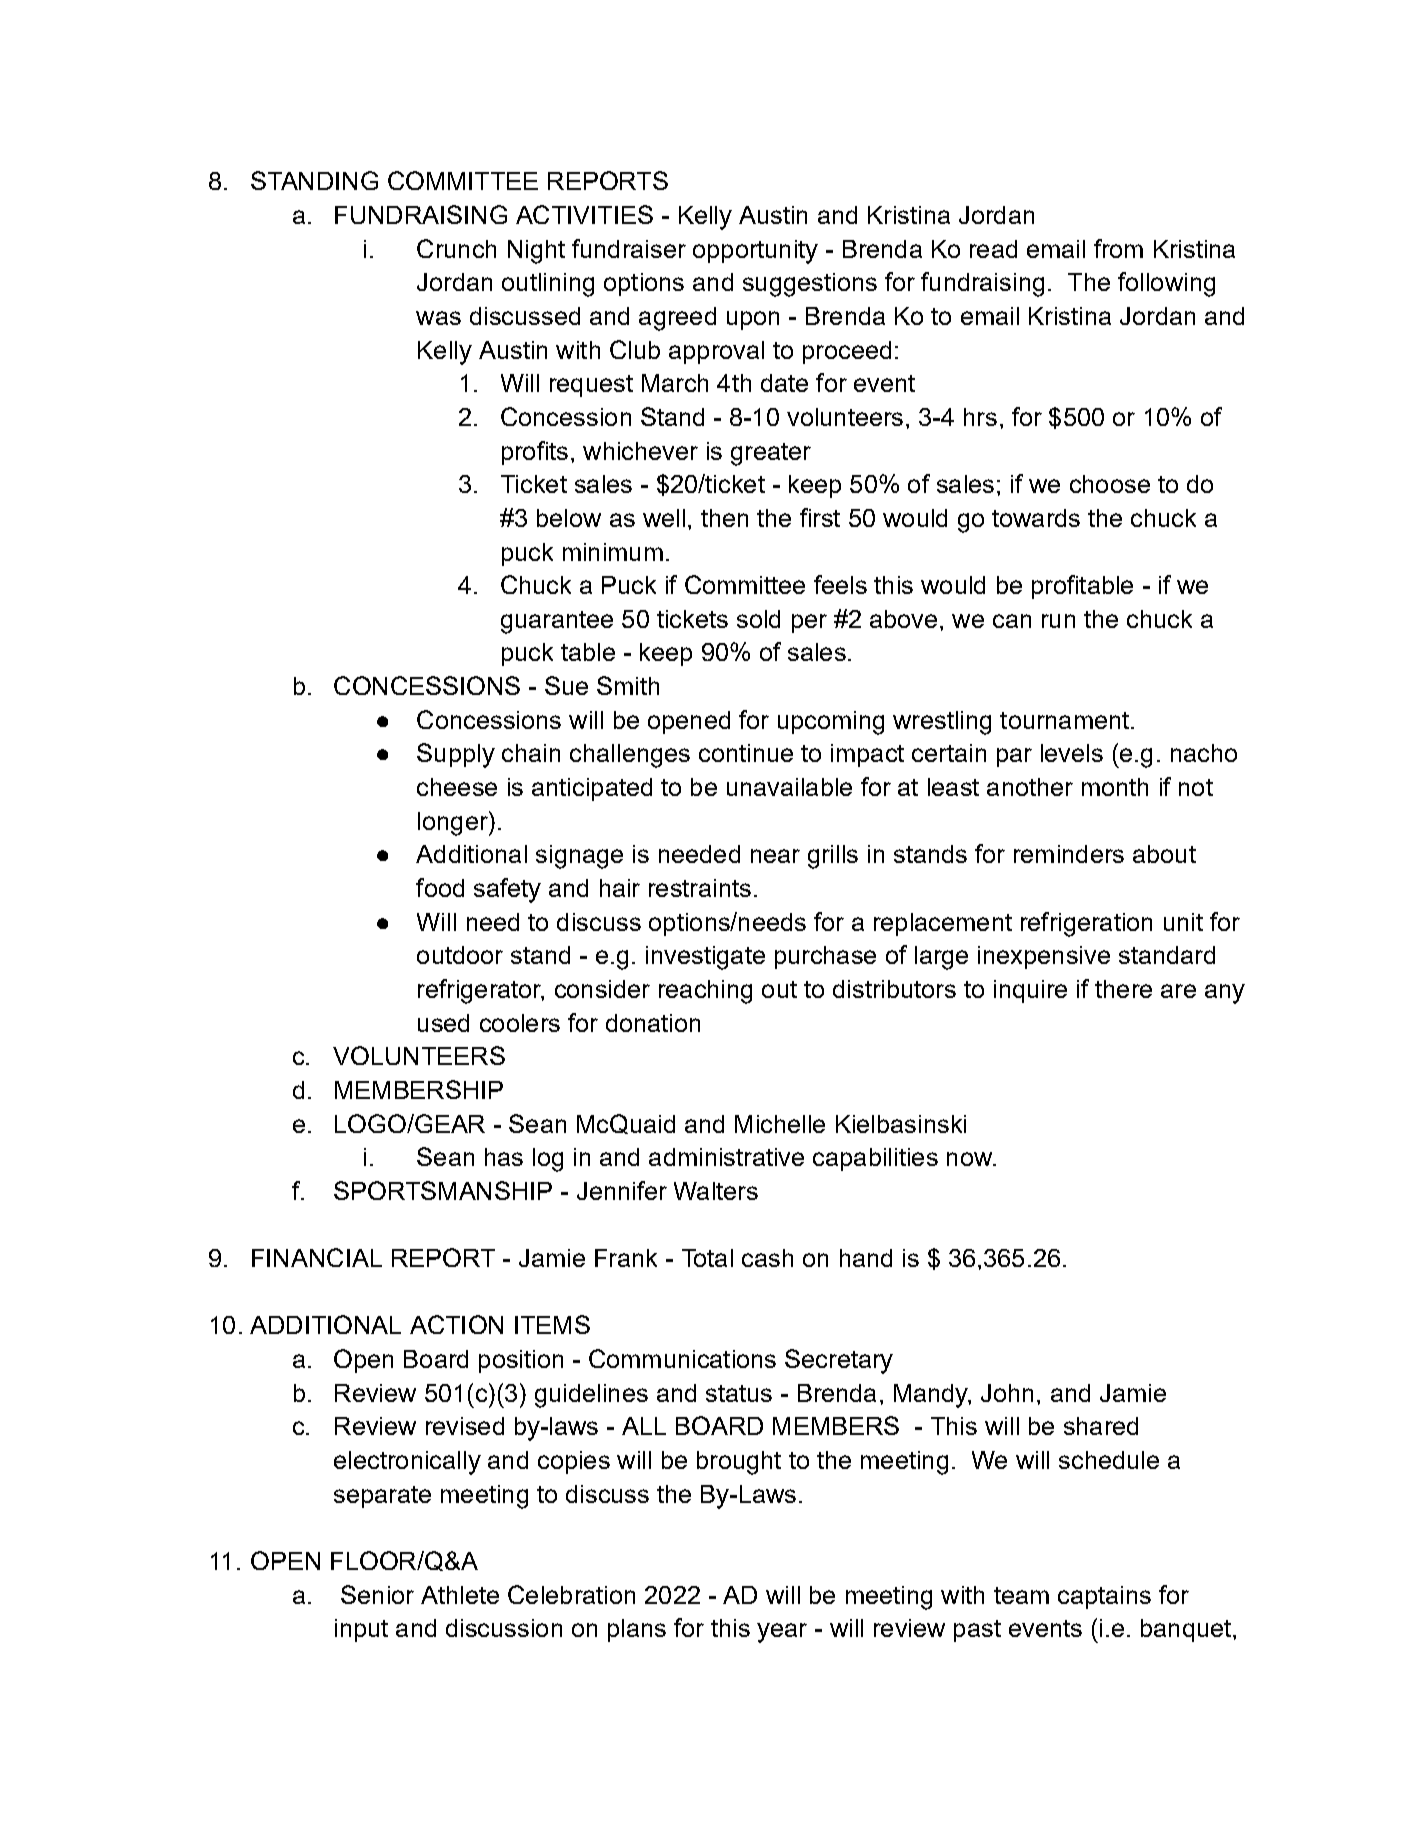 The width and height of the image is (1416, 1832). I want to click on now, so click(970, 1159).
